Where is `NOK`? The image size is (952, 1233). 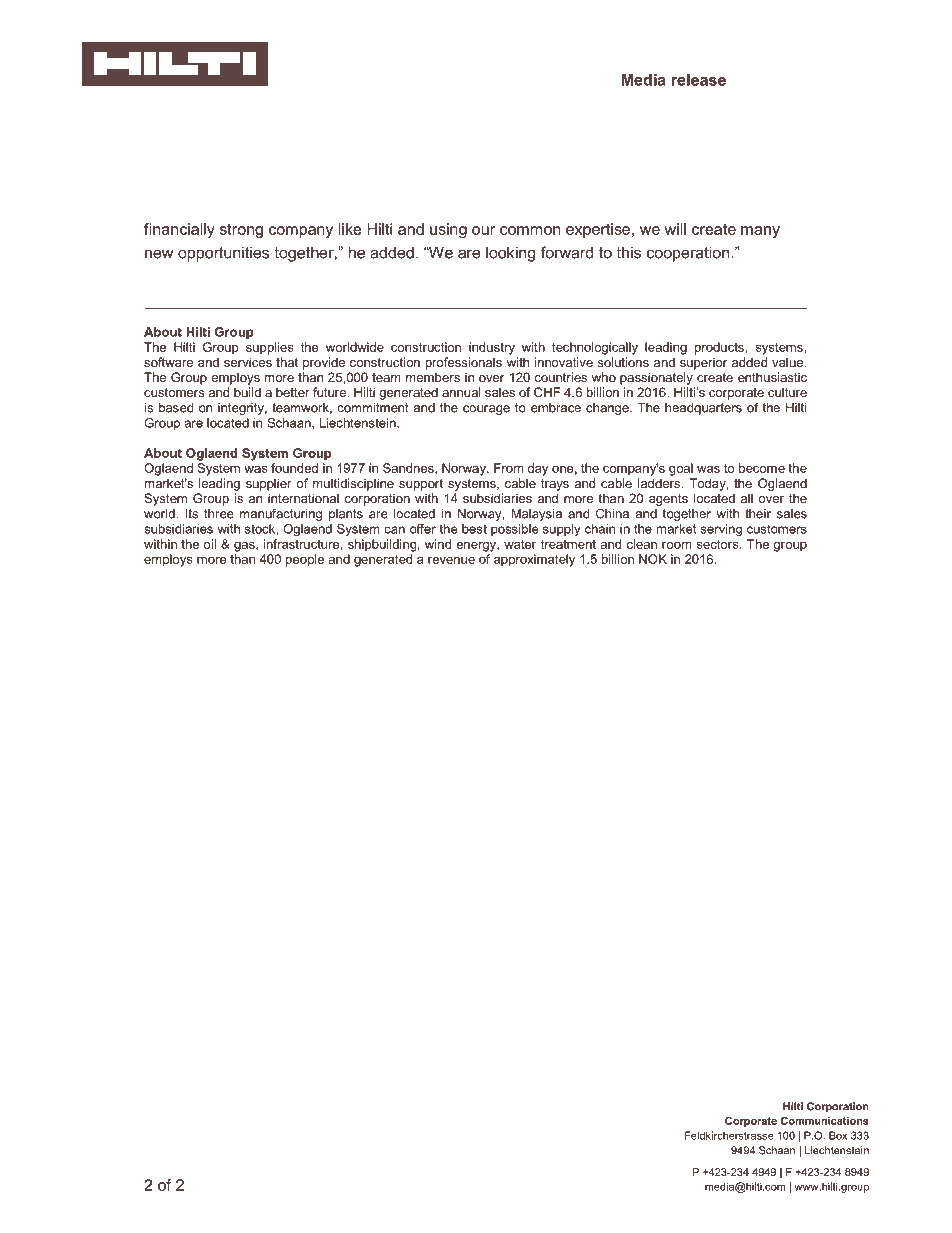
NOK is located at coordinates (653, 559).
